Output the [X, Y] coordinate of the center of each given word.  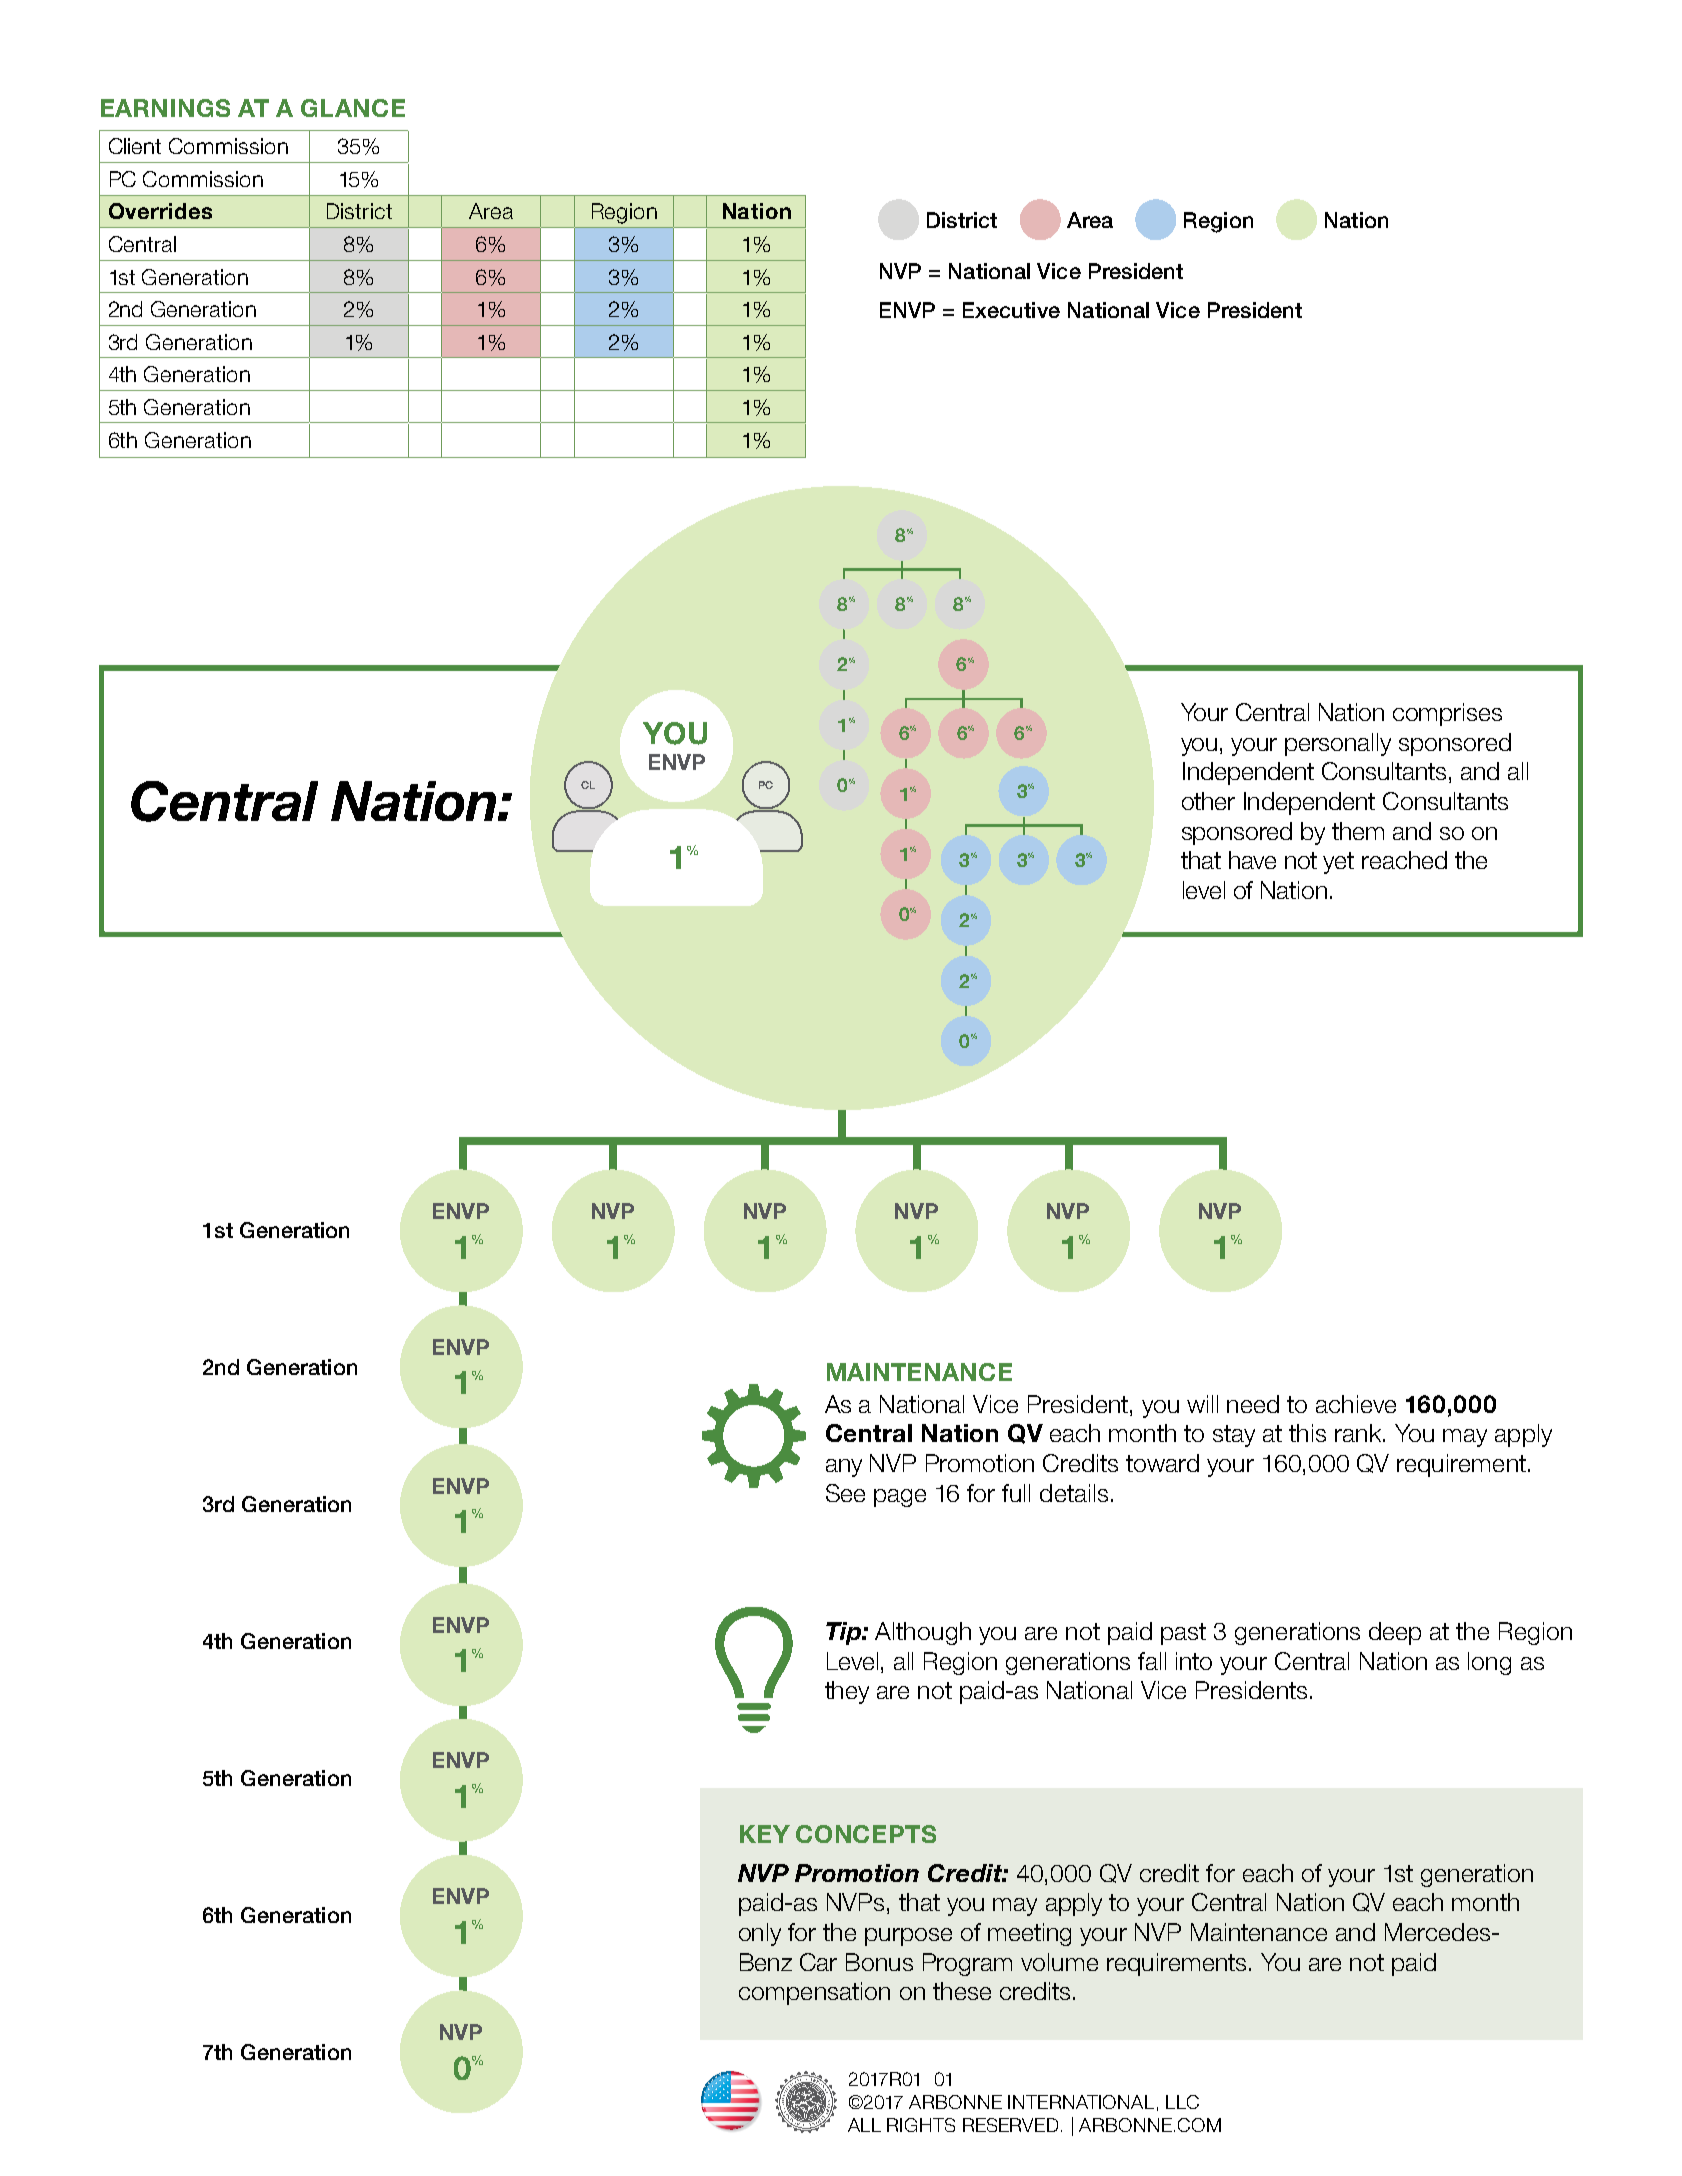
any [844, 1468]
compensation [814, 1993]
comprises [1447, 714]
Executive [1011, 310]
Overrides [160, 211]
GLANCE [353, 108]
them [1358, 831]
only [760, 1934]
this [1307, 1433]
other [1208, 801]
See [845, 1493]
